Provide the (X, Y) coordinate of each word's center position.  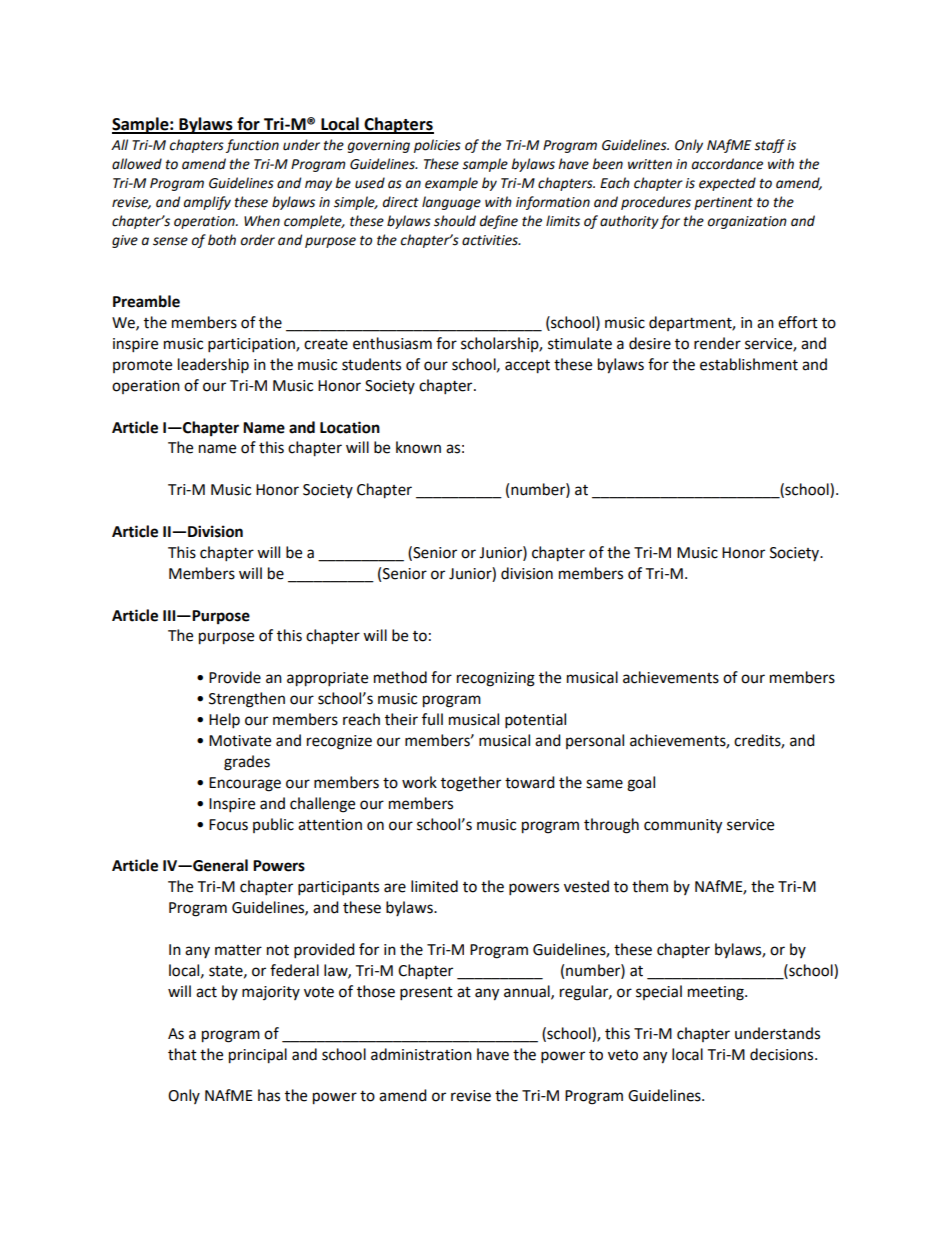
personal (595, 741)
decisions (783, 1054)
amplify (207, 203)
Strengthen (247, 700)
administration (421, 1054)
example (451, 184)
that (182, 1054)
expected (727, 184)
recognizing (496, 679)
